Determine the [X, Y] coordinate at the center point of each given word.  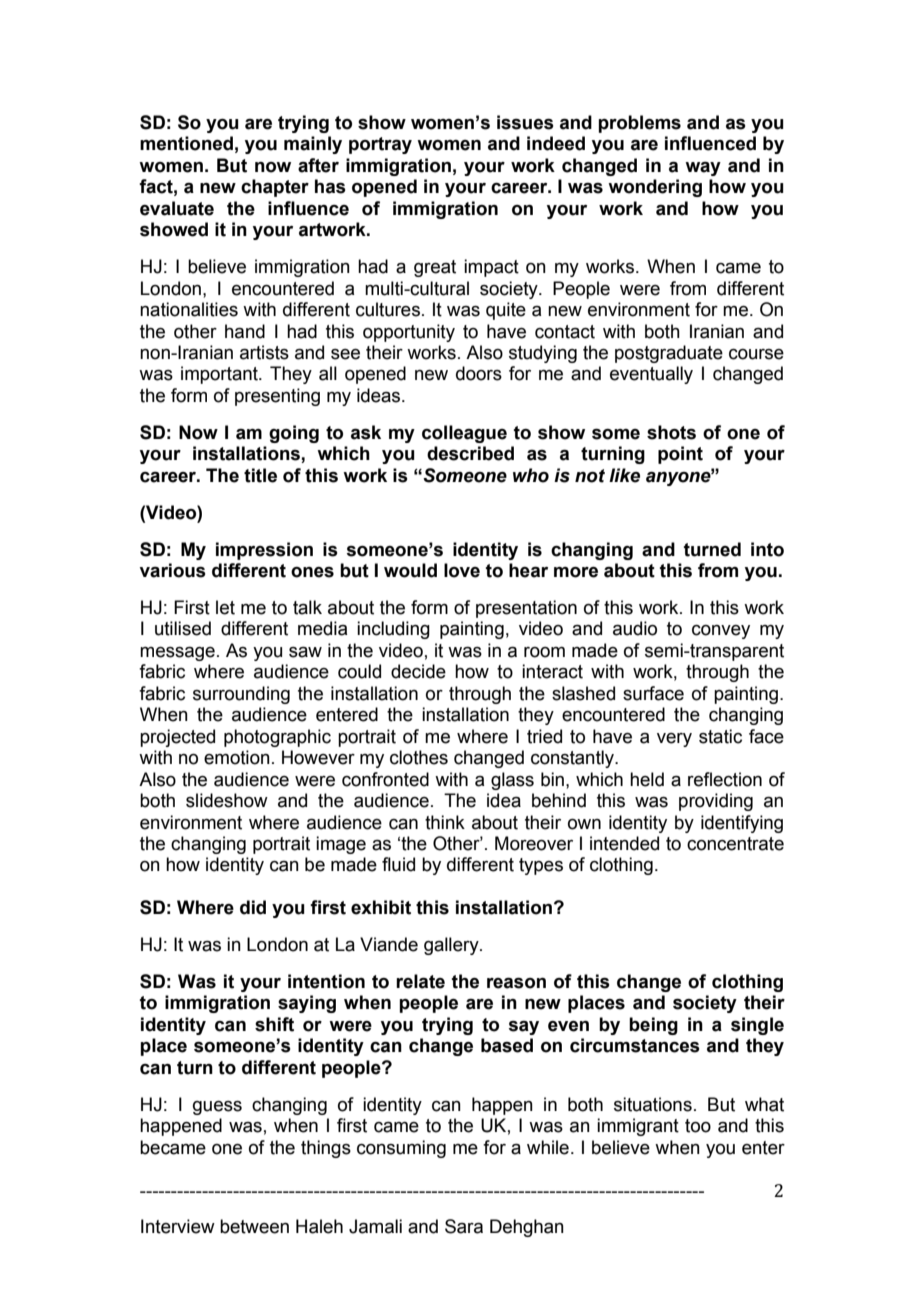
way [703, 168]
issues [525, 122]
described [470, 453]
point [680, 455]
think [445, 822]
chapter [275, 188]
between [254, 1226]
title [260, 475]
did [253, 907]
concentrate [735, 844]
